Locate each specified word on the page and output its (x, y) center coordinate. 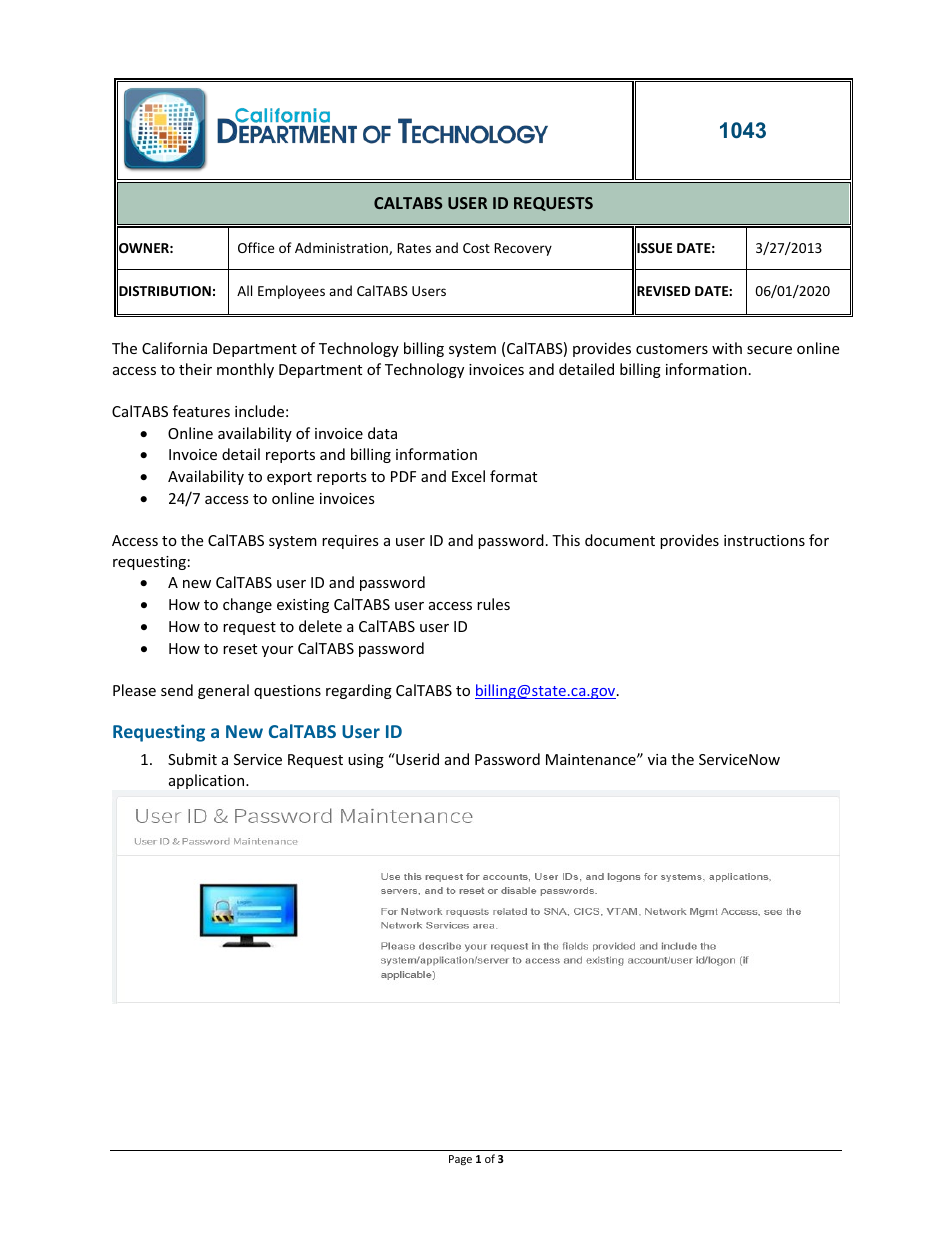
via (657, 759)
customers (672, 349)
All (244, 290)
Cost (476, 248)
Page (460, 1160)
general (223, 691)
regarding (359, 691)
